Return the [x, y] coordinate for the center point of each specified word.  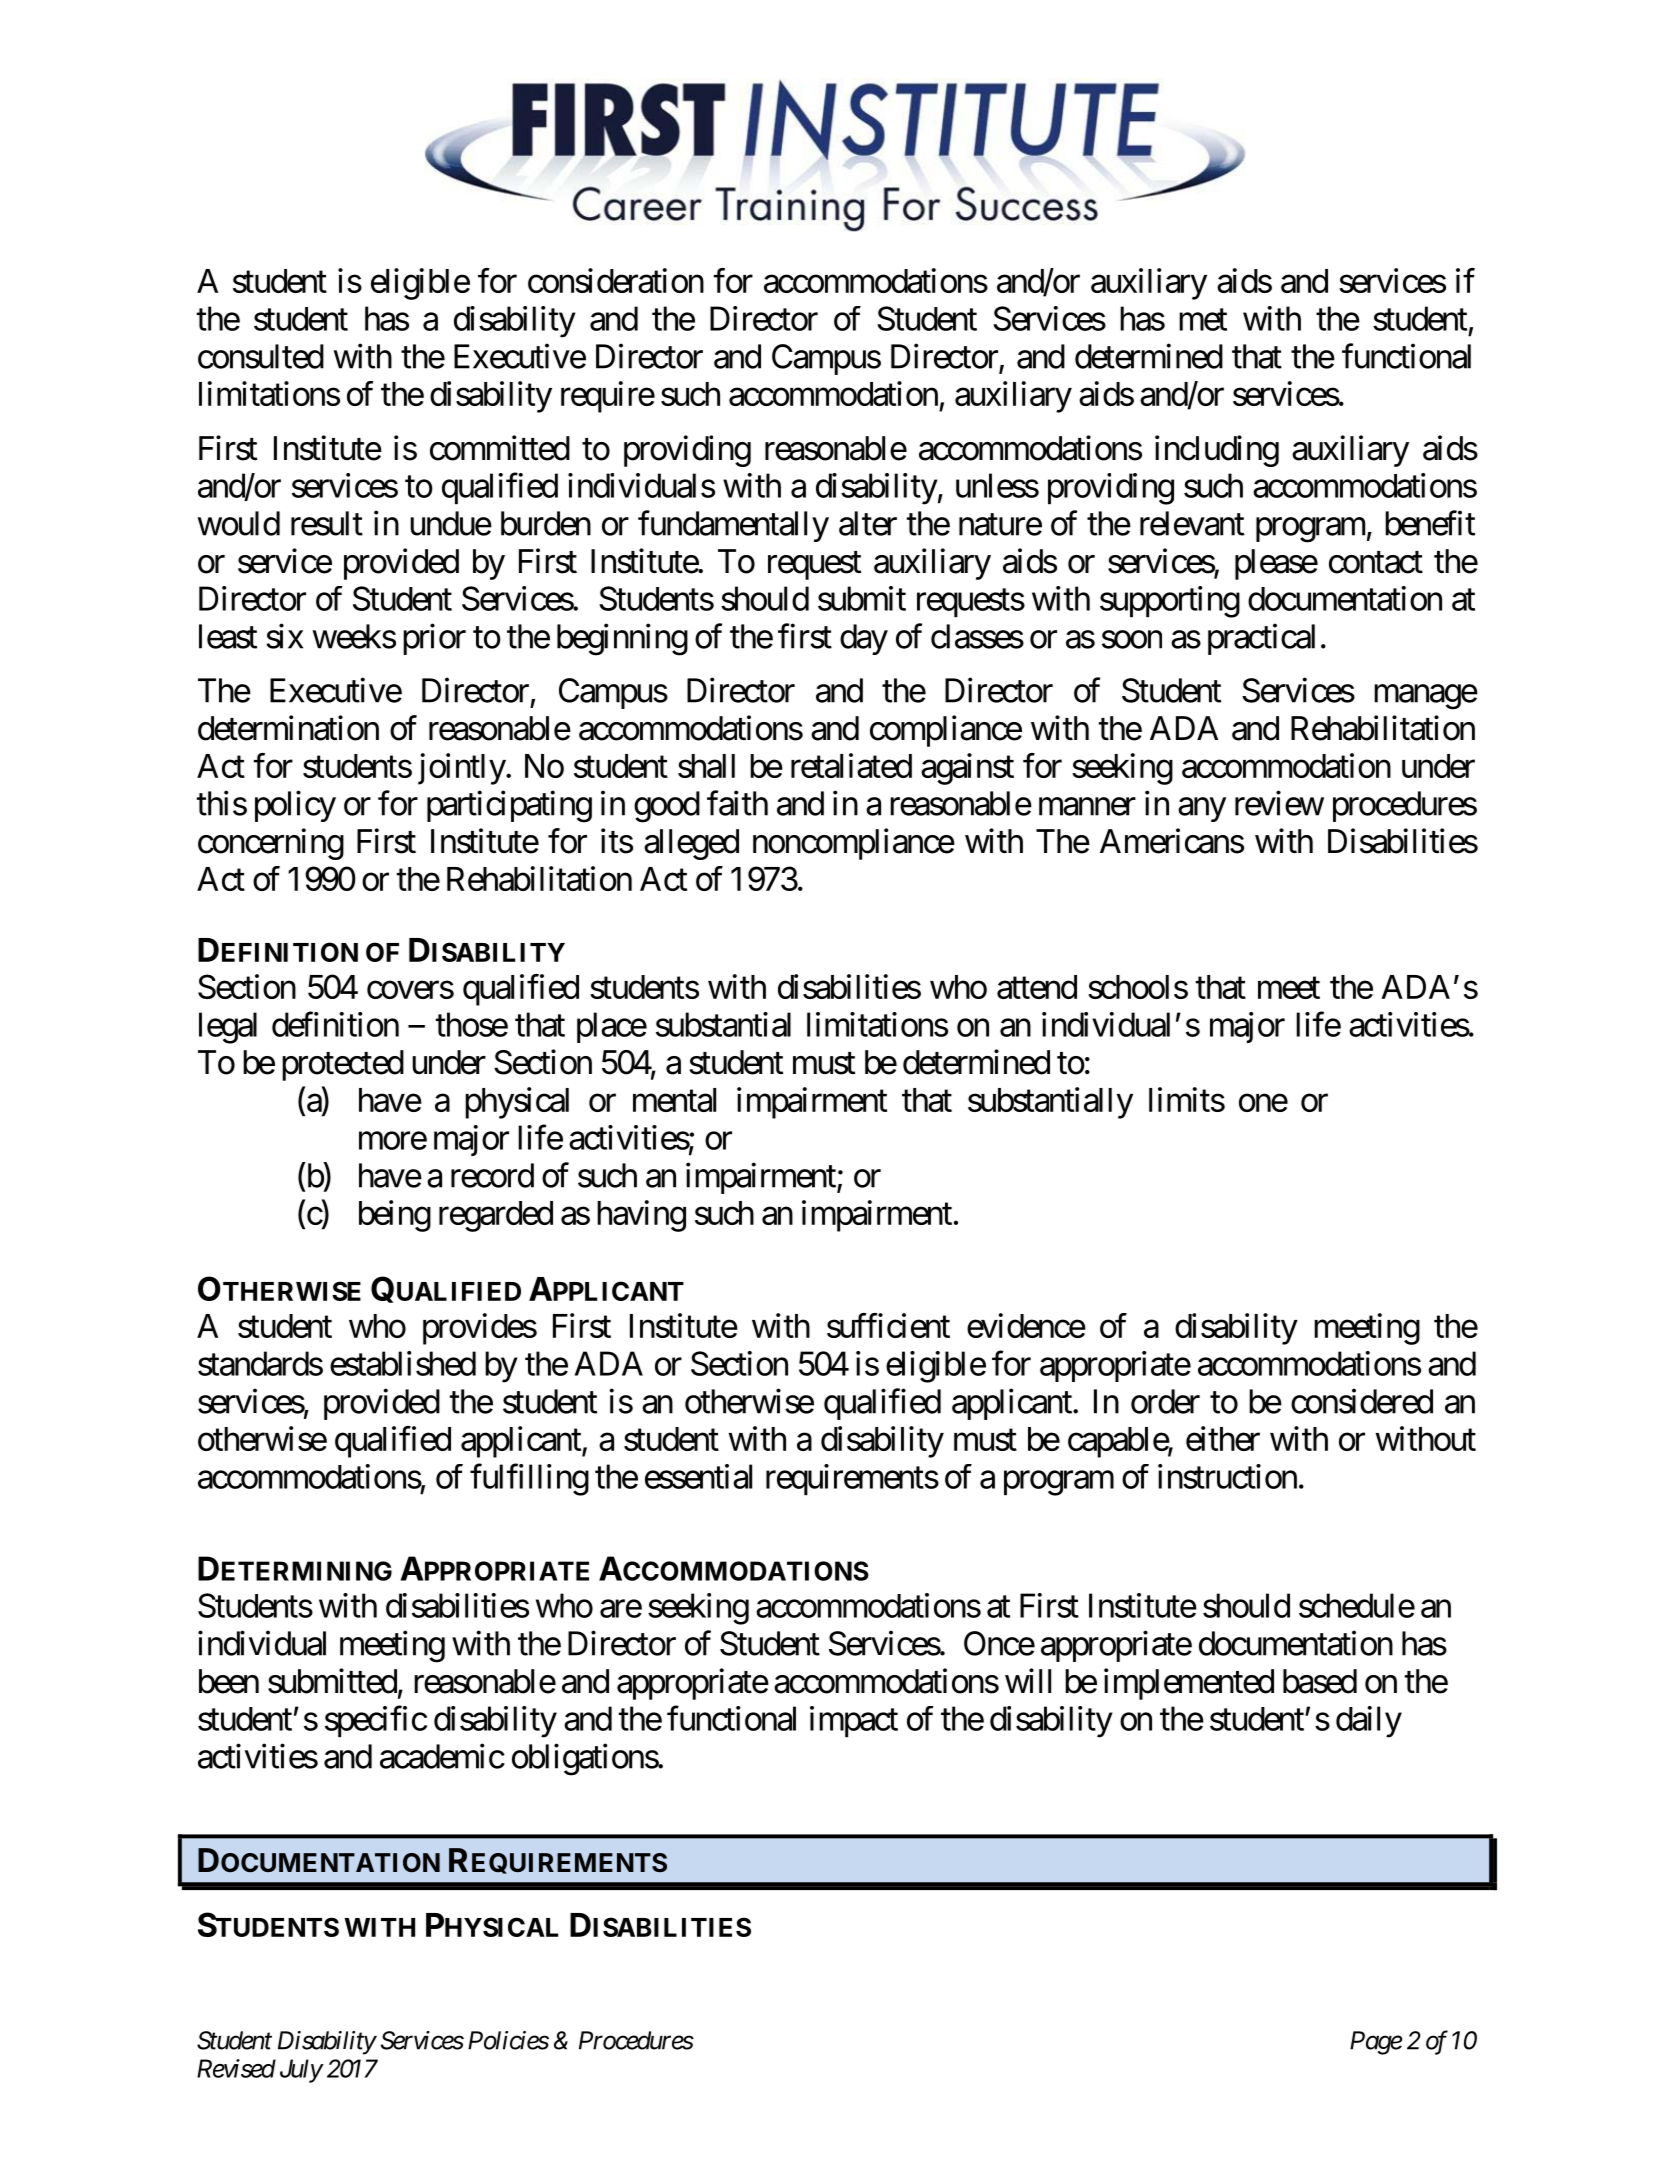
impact [854, 1721]
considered [1362, 1401]
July [301, 2071]
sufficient [888, 1325]
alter [868, 523]
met [1203, 320]
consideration [616, 280]
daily [1369, 1722]
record [492, 1175]
